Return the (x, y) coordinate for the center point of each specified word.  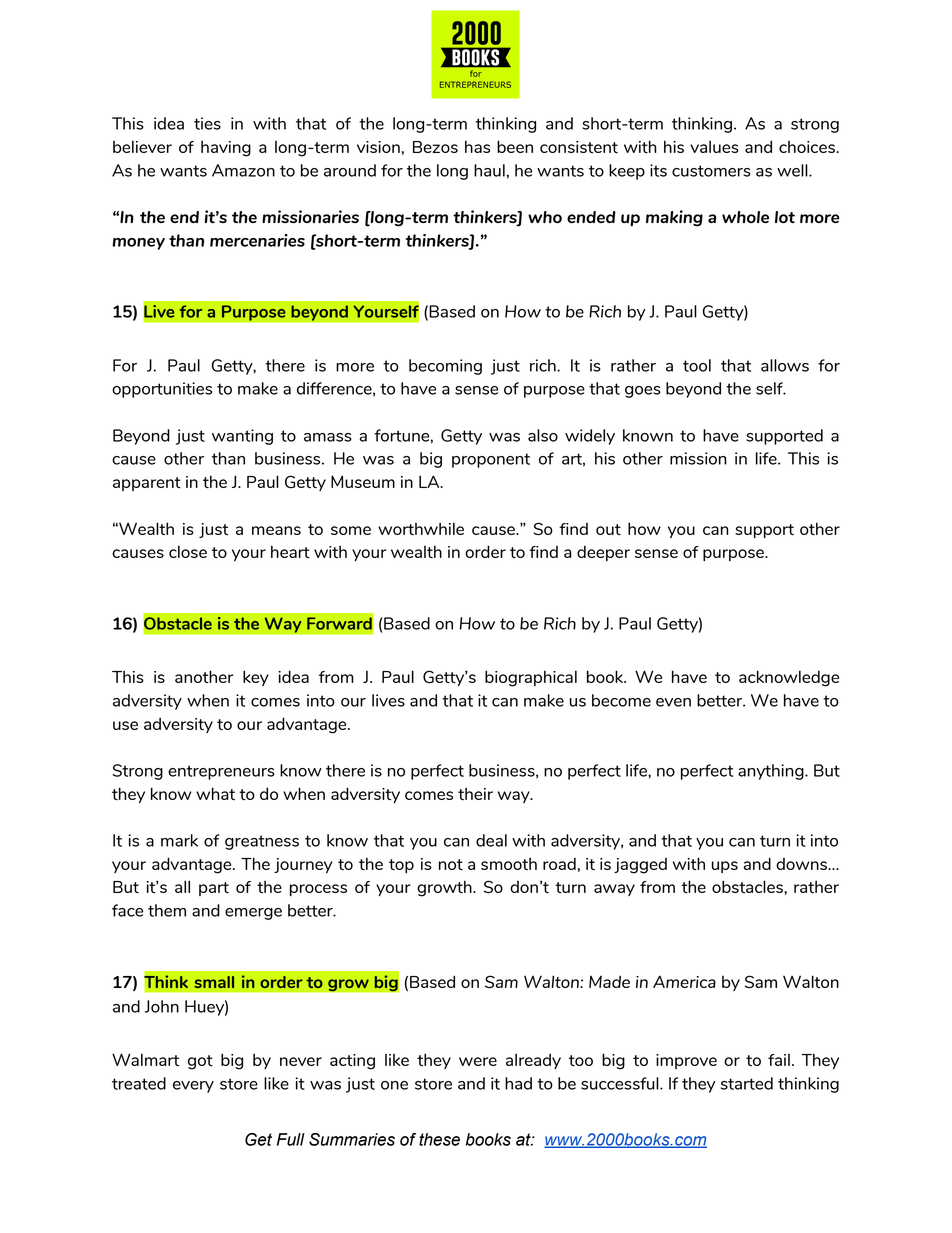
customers (711, 171)
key (256, 678)
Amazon (243, 170)
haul (489, 170)
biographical (531, 678)
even (673, 702)
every (193, 1087)
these (439, 1139)
